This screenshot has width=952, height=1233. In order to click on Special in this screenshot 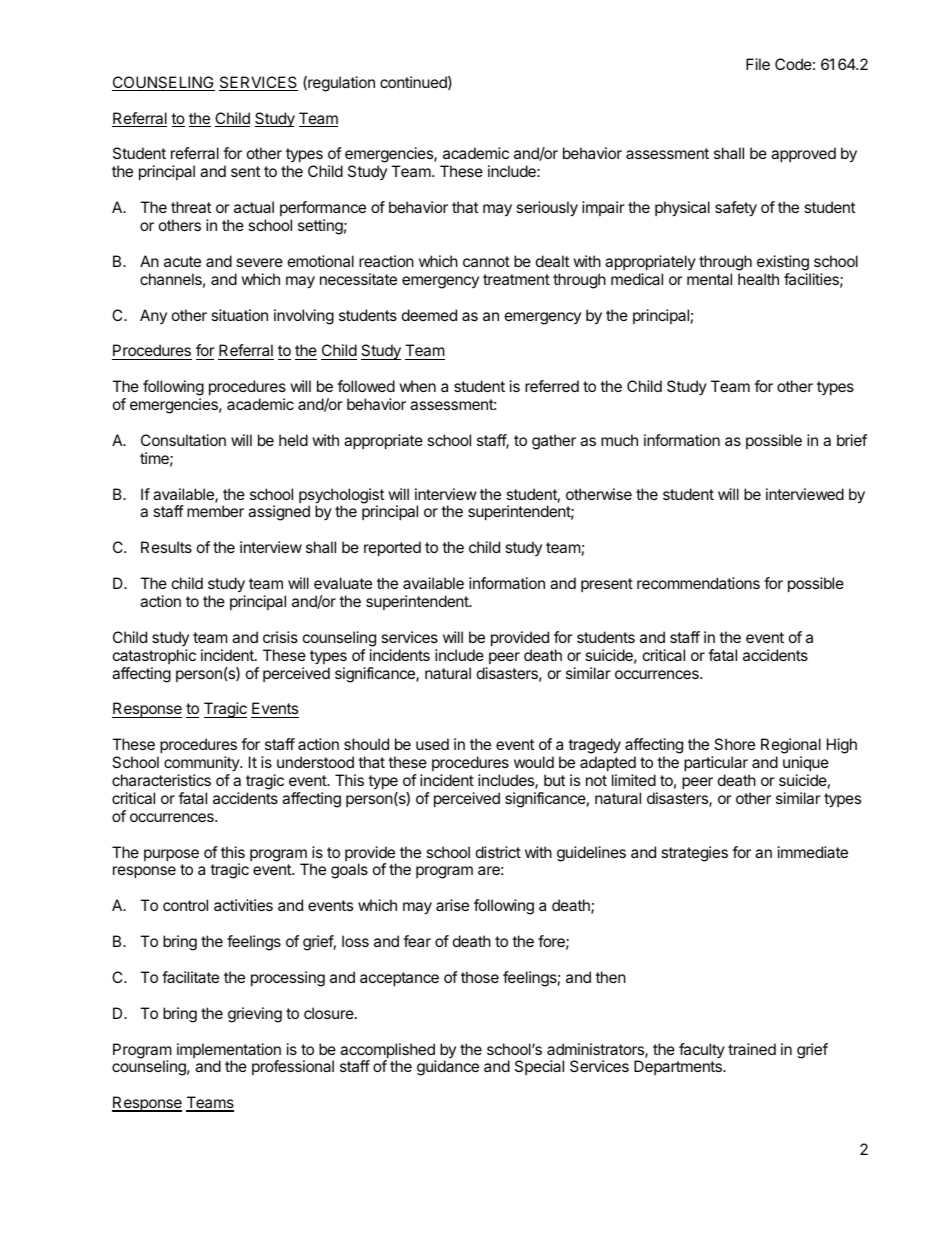, I will do `click(539, 1067)`.
